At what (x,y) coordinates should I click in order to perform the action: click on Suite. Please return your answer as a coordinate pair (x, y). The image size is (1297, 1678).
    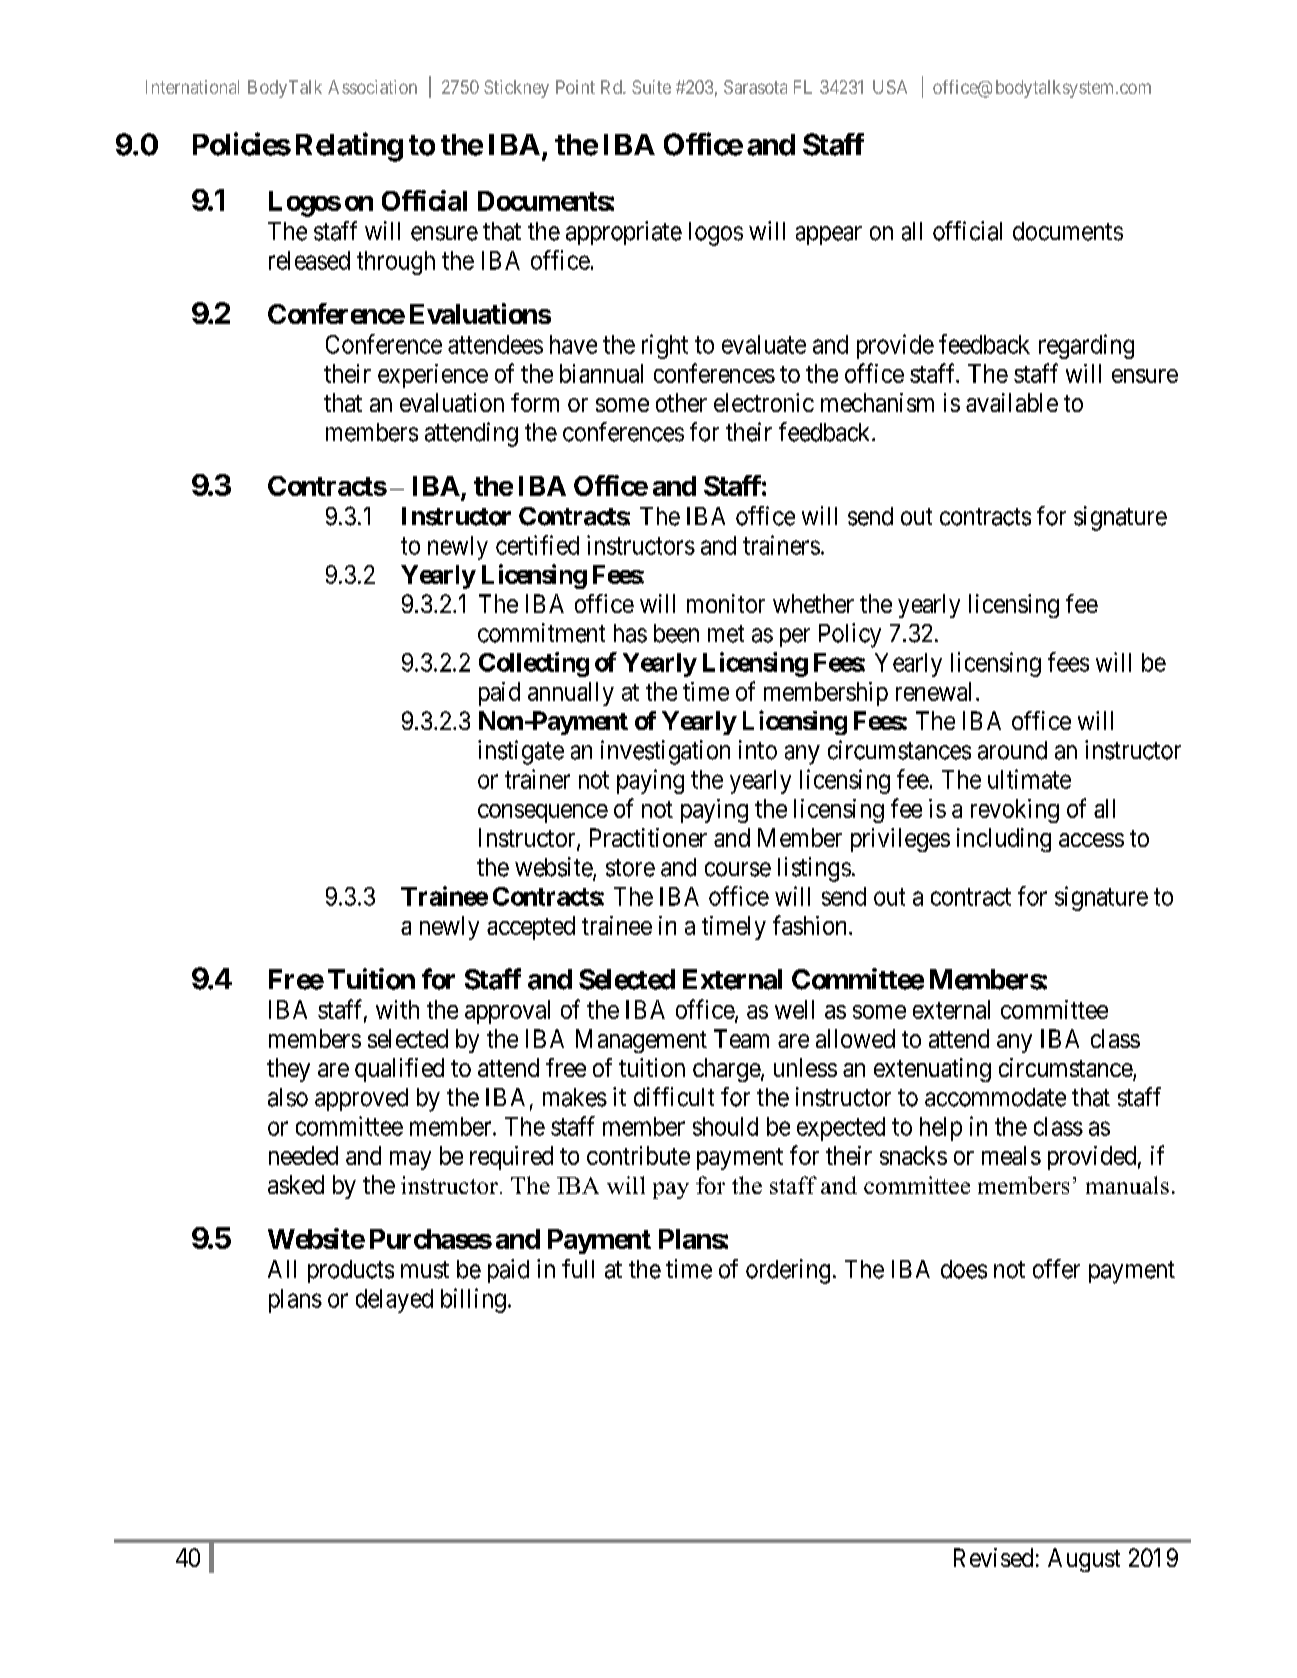
    Looking at the image, I should click on (651, 87).
